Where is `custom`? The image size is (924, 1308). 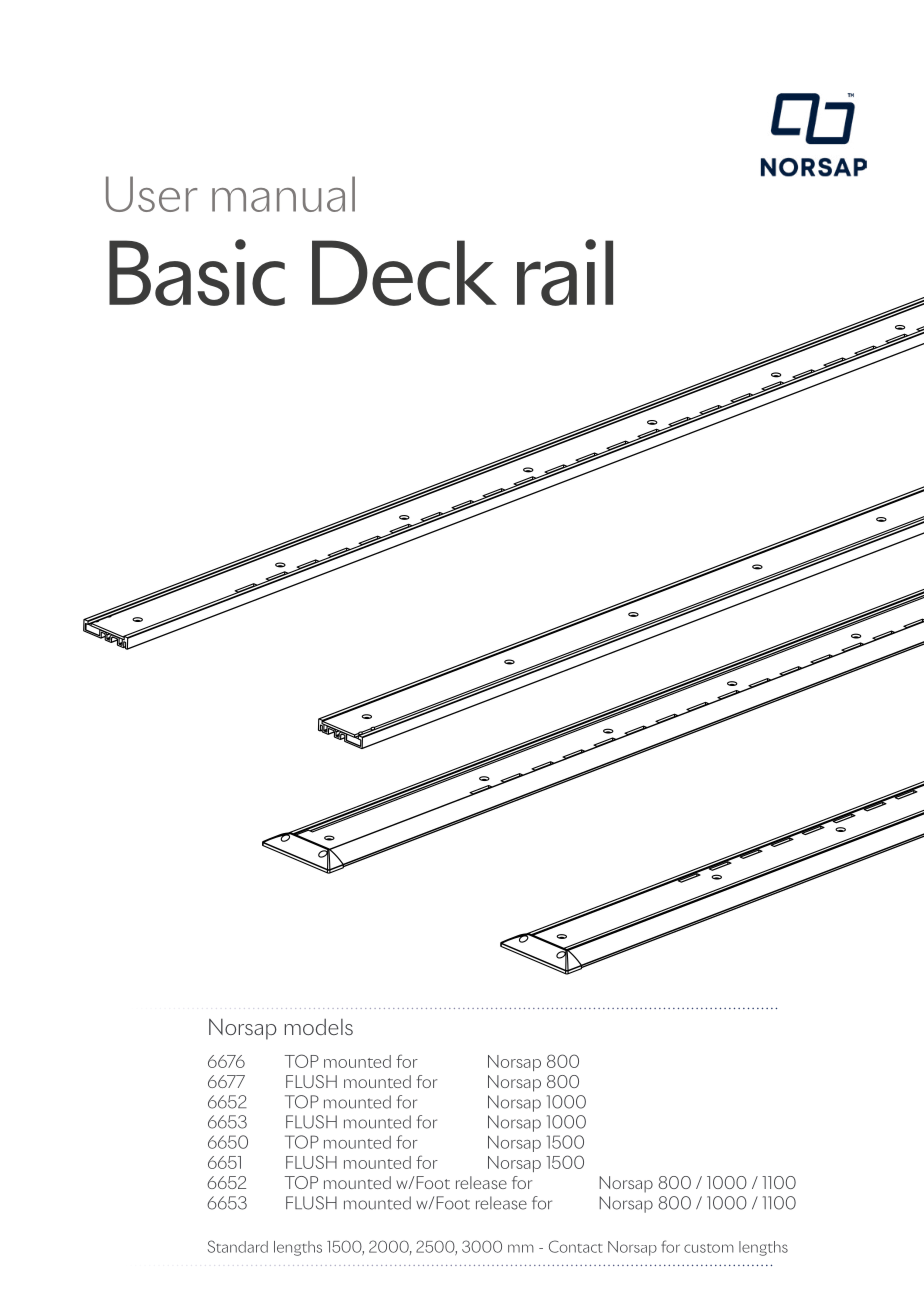
custom is located at coordinates (709, 1248).
